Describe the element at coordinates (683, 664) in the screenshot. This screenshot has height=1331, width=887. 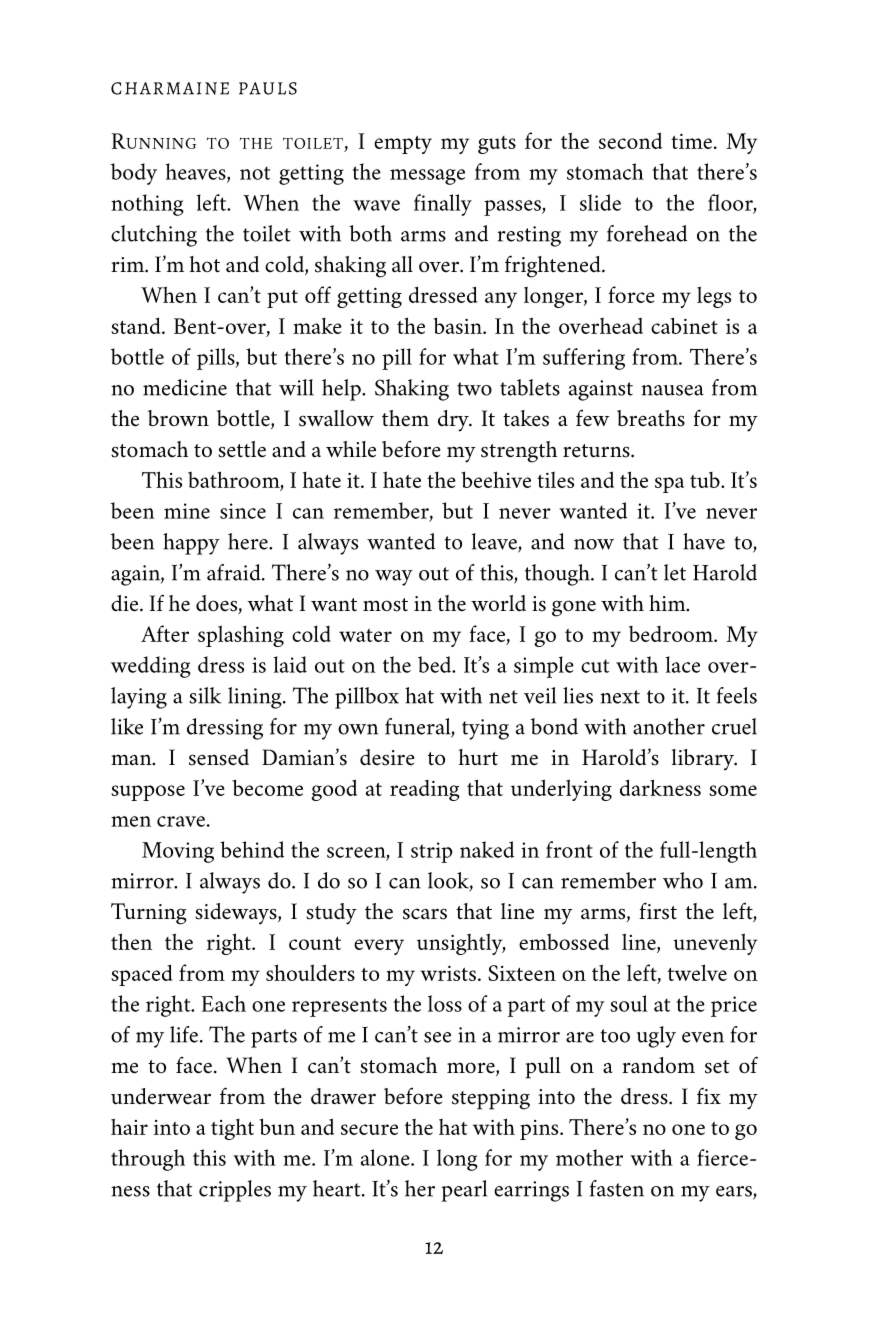
I see `lace` at that location.
